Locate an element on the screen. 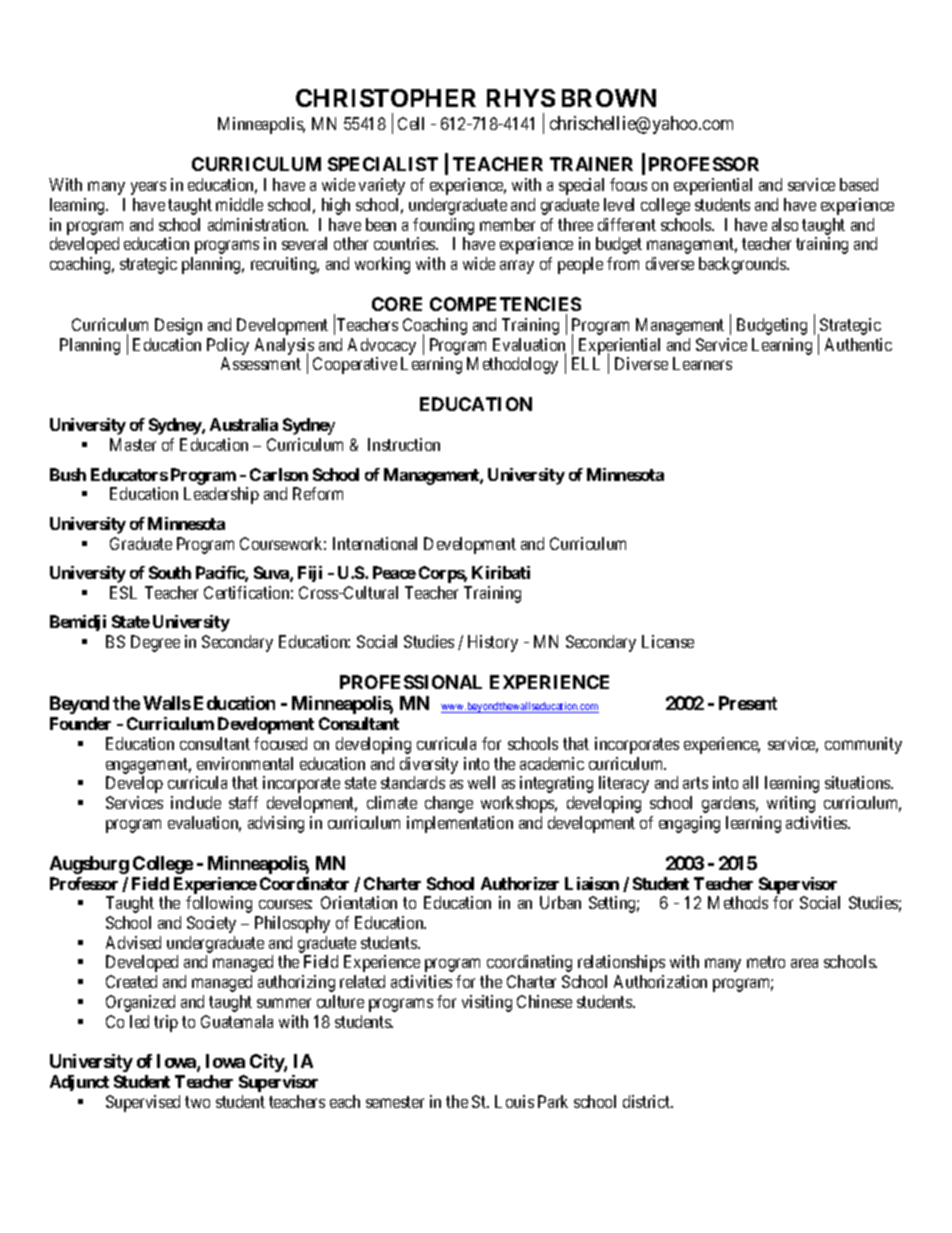  PROFESSIONAL is located at coordinates (411, 682).
